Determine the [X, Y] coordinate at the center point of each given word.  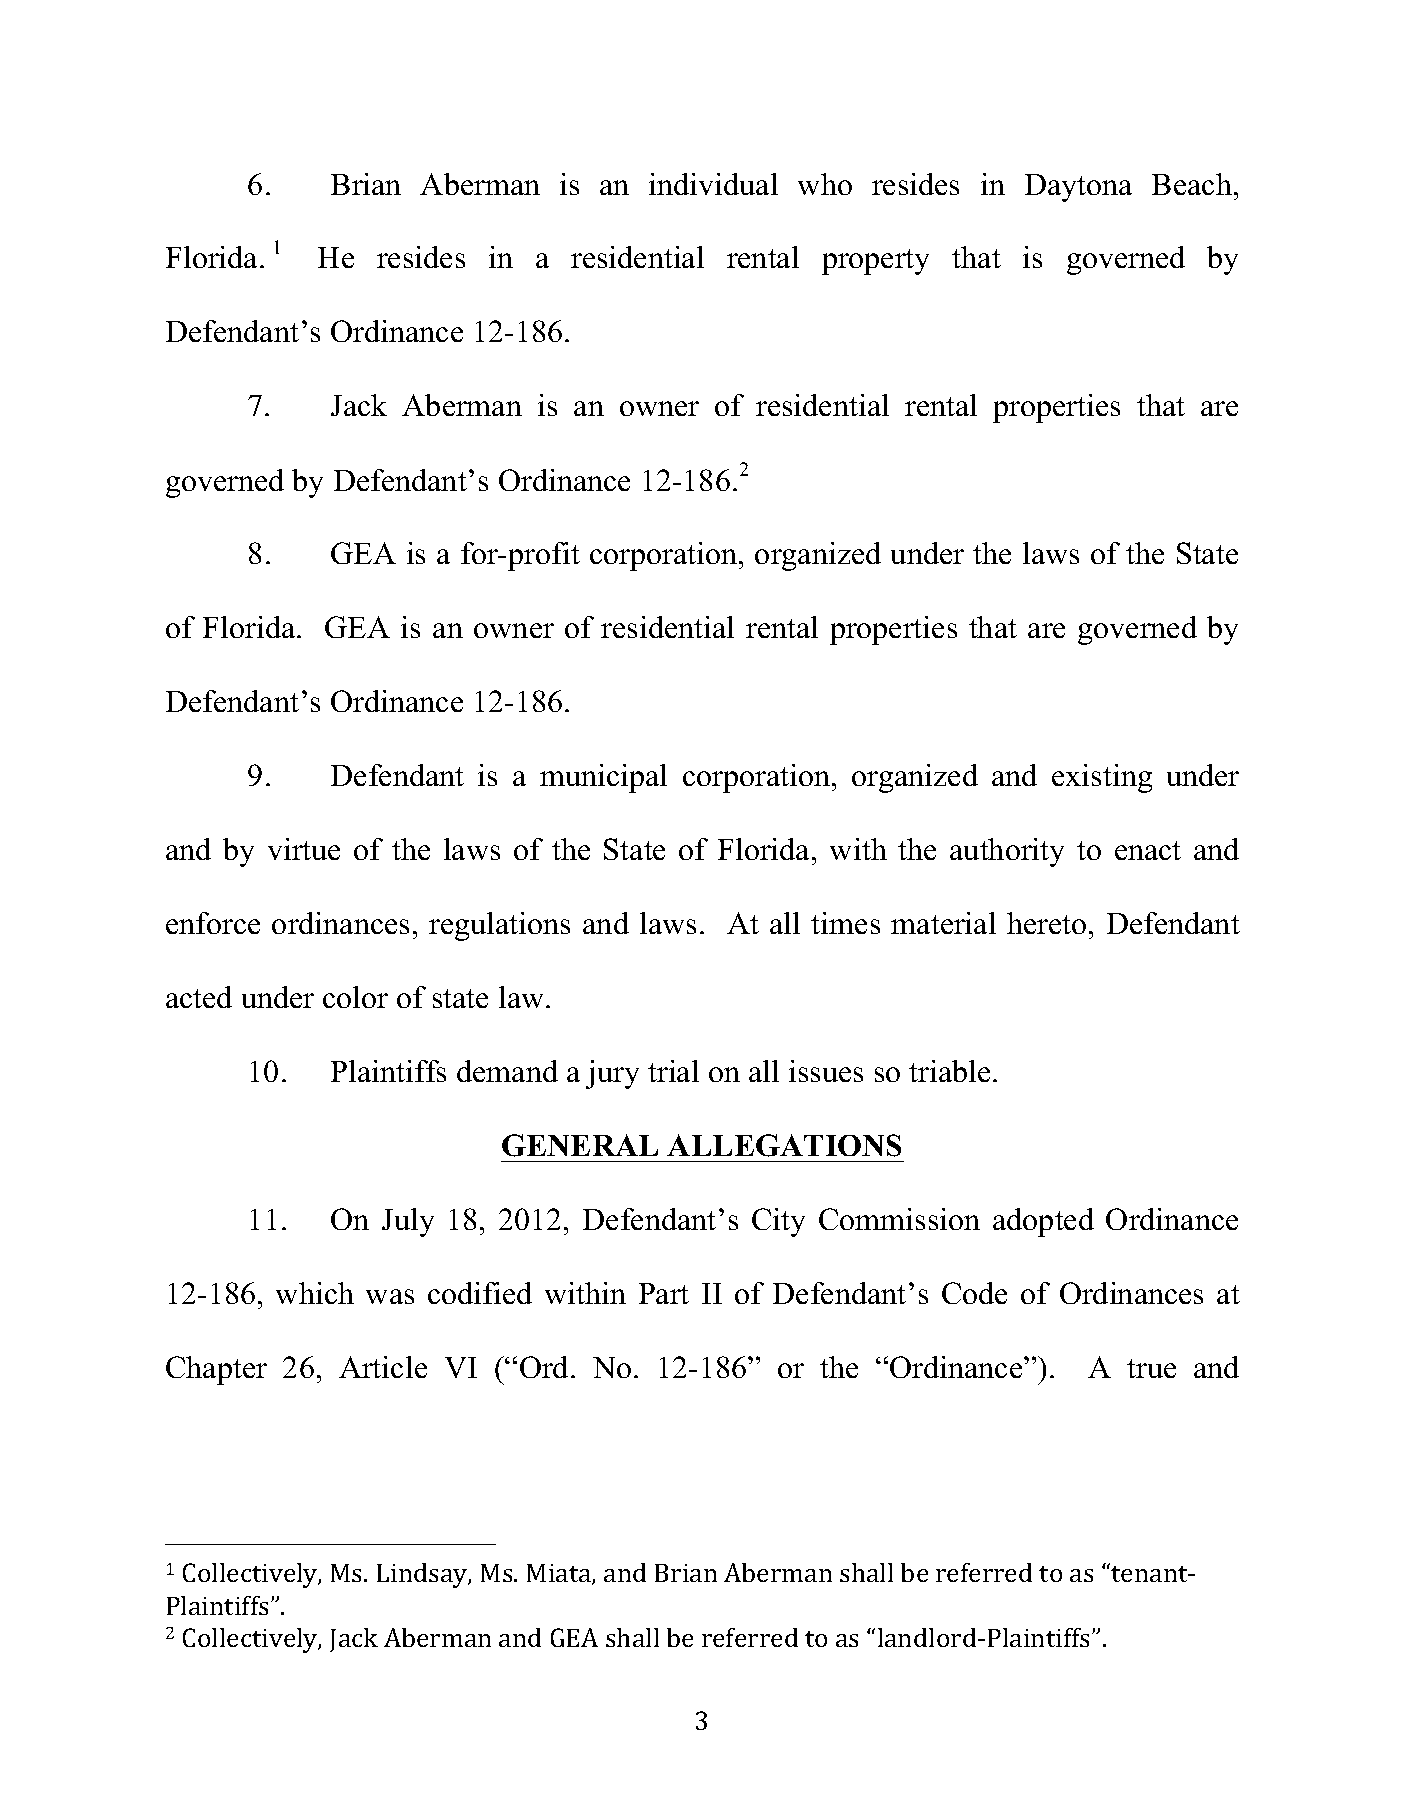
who [825, 184]
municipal [603, 778]
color [355, 997]
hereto [1046, 923]
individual [713, 184]
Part [664, 1293]
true [1151, 1368]
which [315, 1293]
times [845, 923]
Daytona [1078, 188]
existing [1102, 778]
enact [1148, 850]
